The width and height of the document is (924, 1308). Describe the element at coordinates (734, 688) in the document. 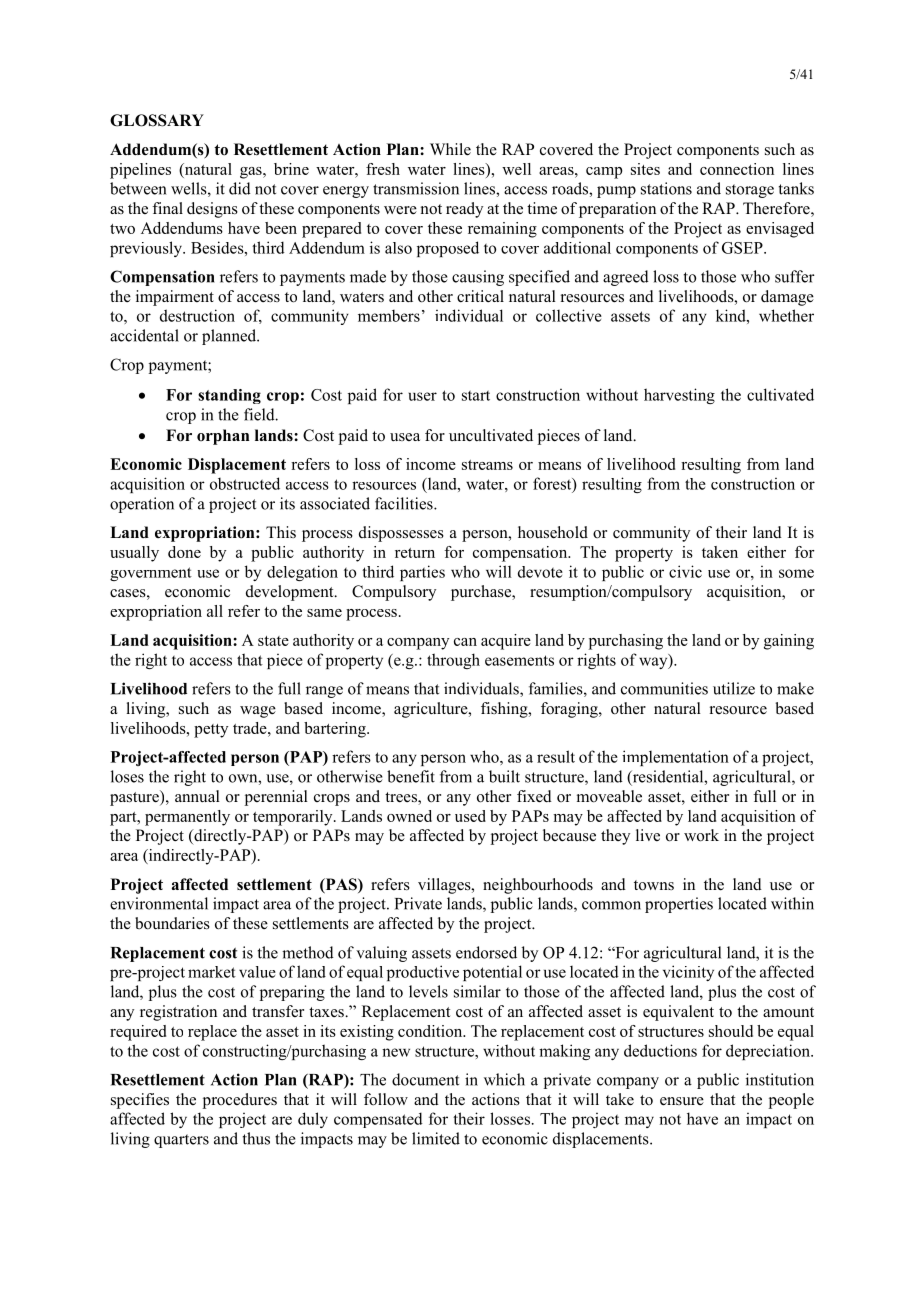

I see `utilize` at that location.
